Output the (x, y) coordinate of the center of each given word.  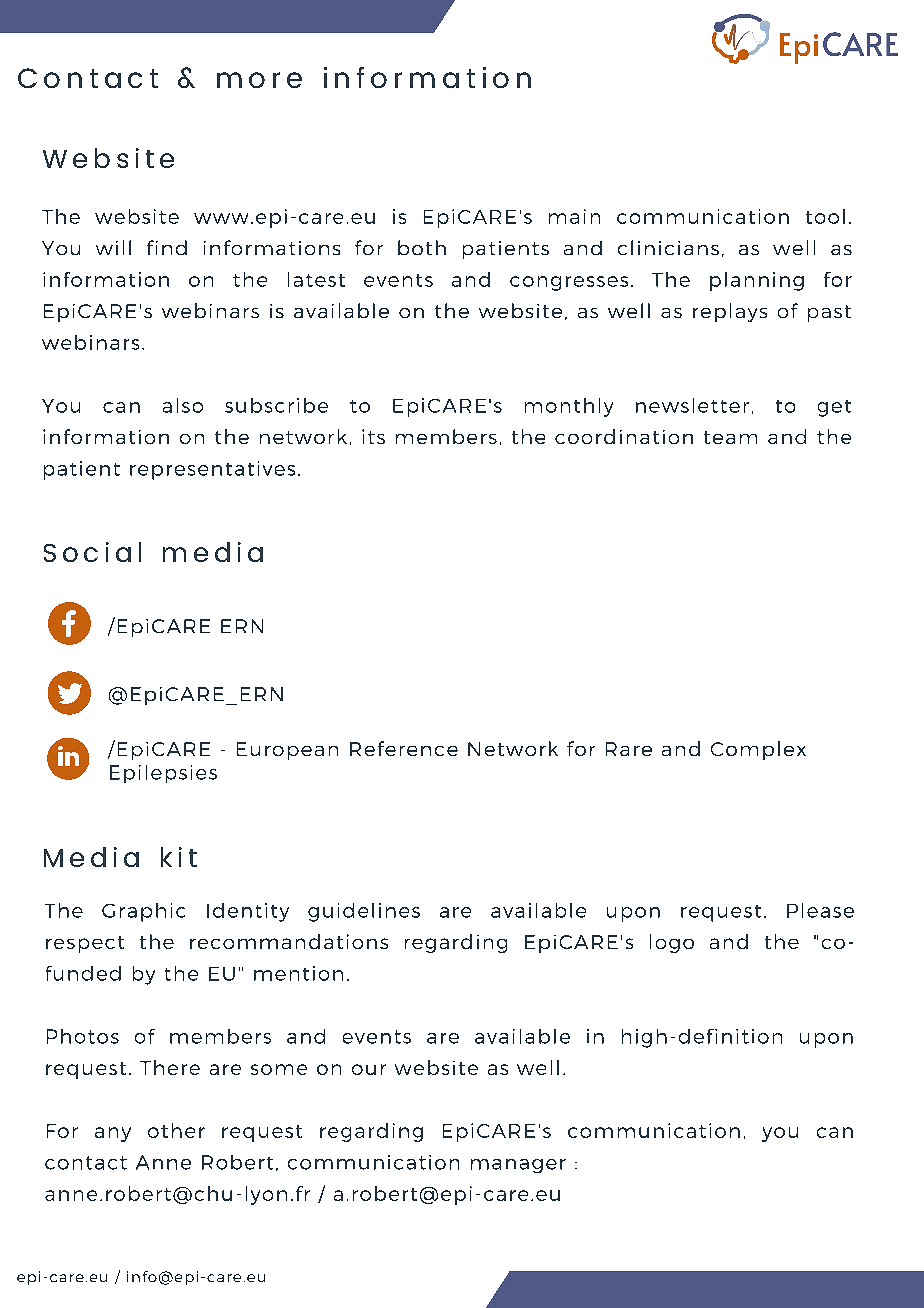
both (422, 247)
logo (672, 943)
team (730, 437)
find (167, 247)
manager (518, 1166)
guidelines (364, 912)
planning (757, 281)
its (373, 436)
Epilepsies (163, 774)
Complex (758, 750)
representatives (212, 470)
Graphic (143, 912)
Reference (404, 748)
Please (820, 910)
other (176, 1130)
